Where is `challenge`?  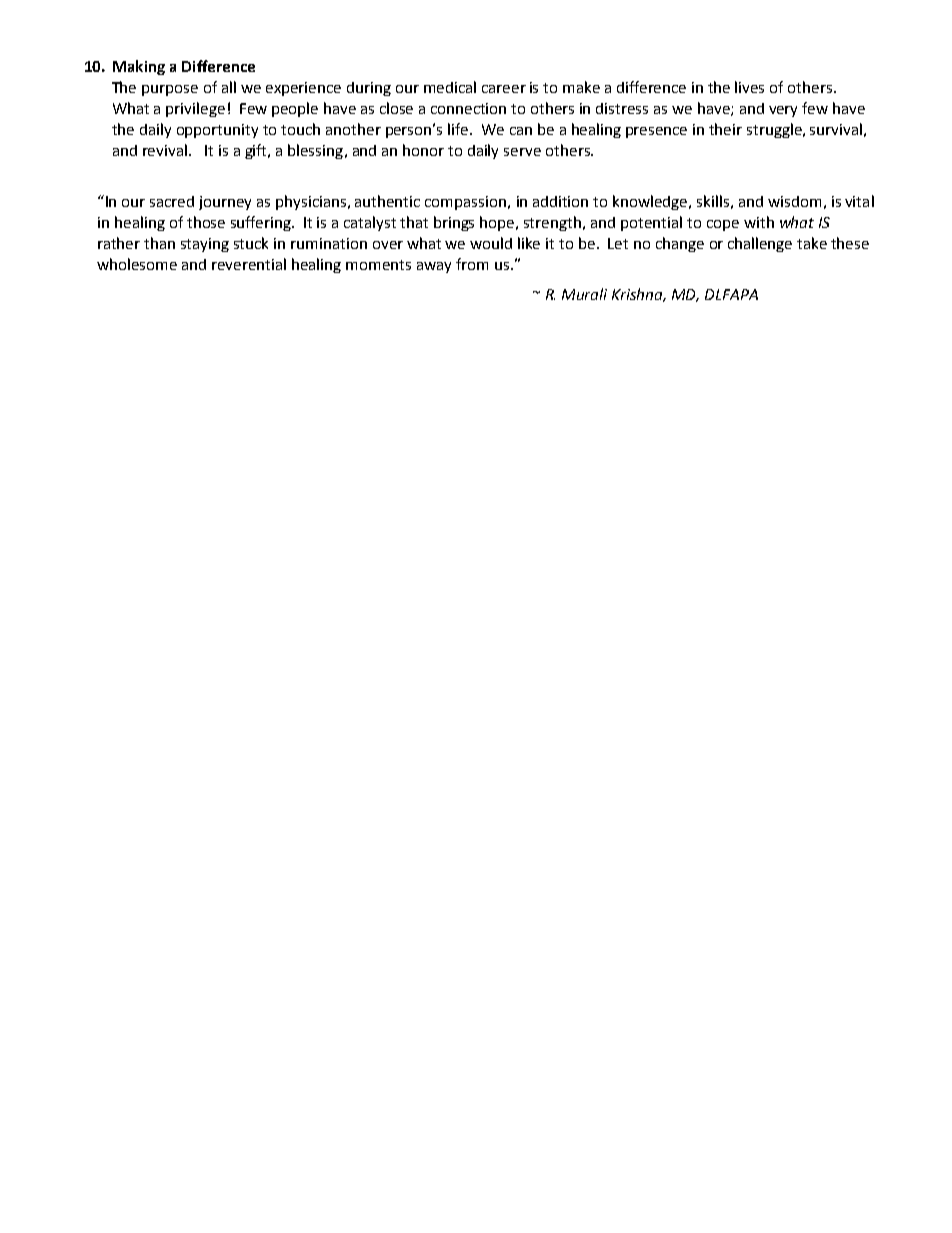
challenge is located at coordinates (760, 244).
